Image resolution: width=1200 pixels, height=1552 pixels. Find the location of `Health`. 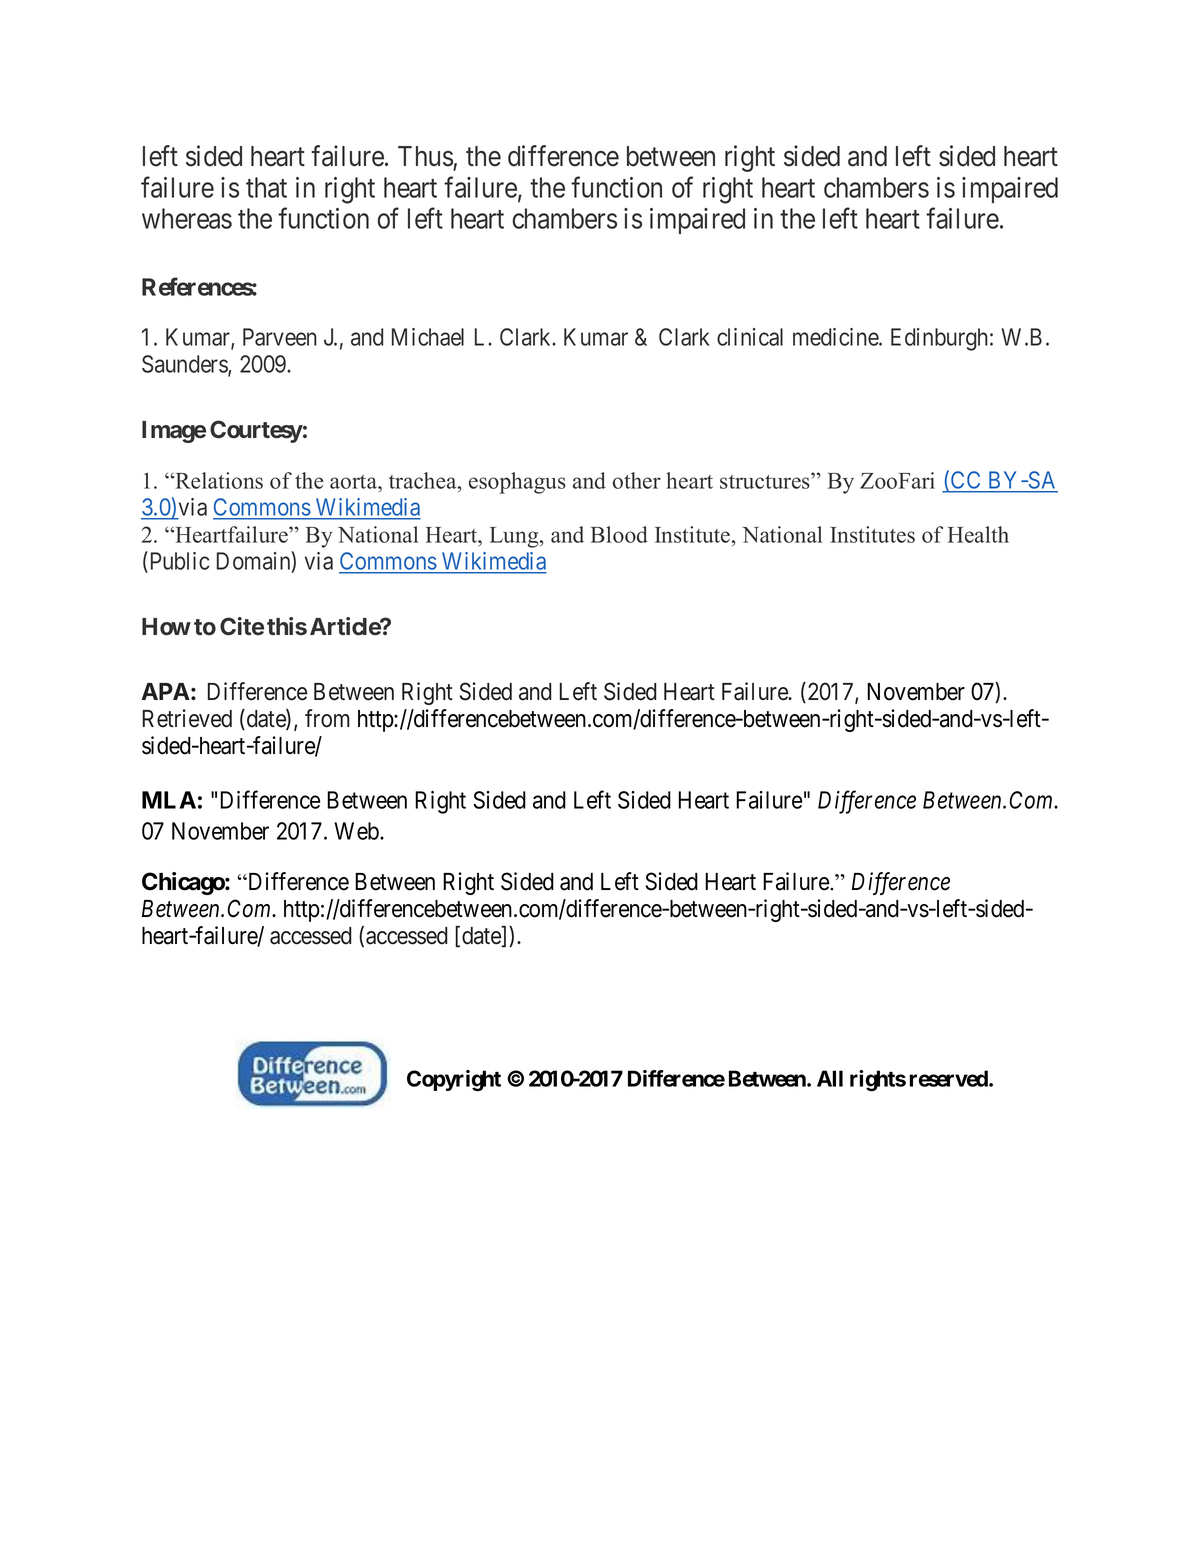

Health is located at coordinates (978, 534).
